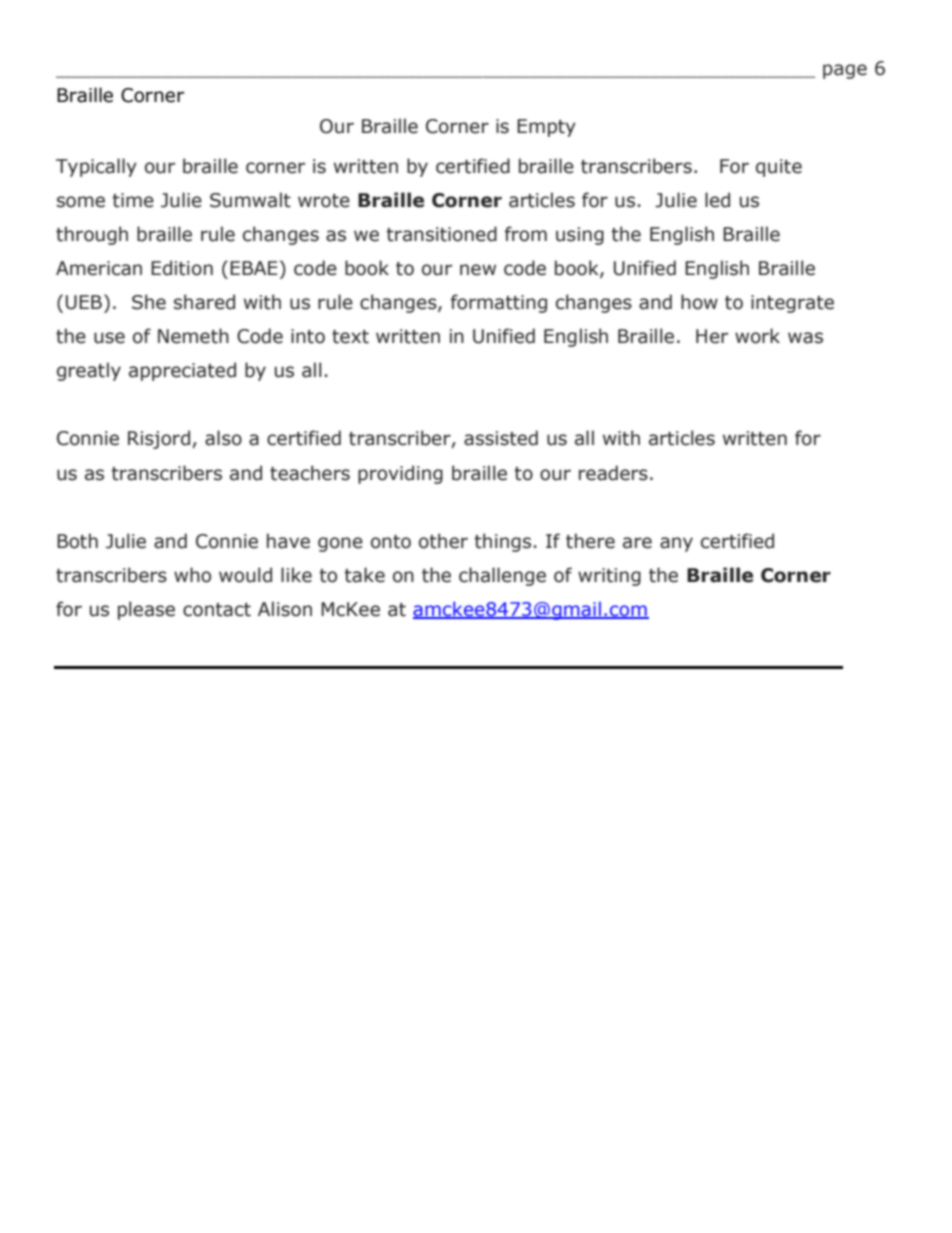  What do you see at coordinates (441, 234) in the screenshot?
I see `transitioned` at bounding box center [441, 234].
